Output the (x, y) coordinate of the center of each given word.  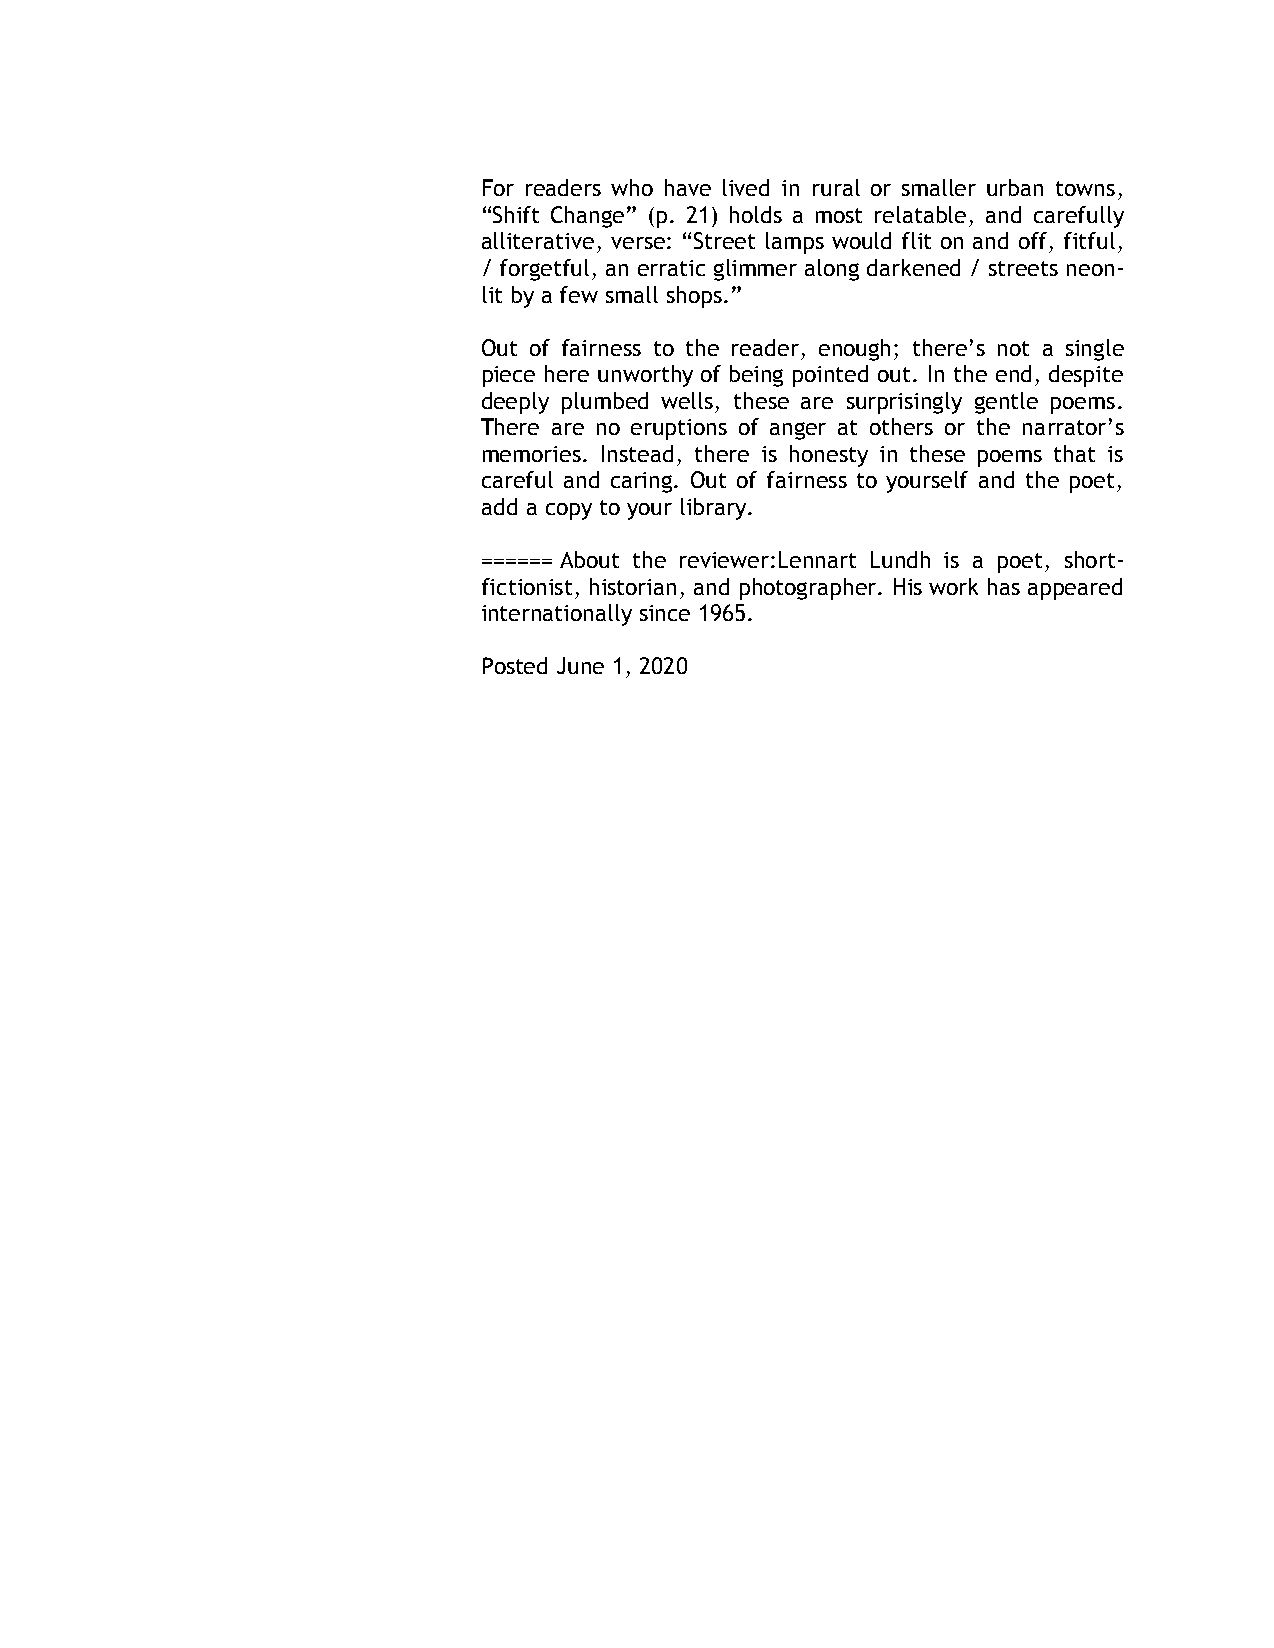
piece (509, 376)
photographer (809, 589)
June (580, 665)
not (1013, 348)
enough (854, 350)
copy (569, 511)
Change (587, 217)
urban (1015, 187)
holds (756, 214)
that (1074, 453)
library (715, 509)
